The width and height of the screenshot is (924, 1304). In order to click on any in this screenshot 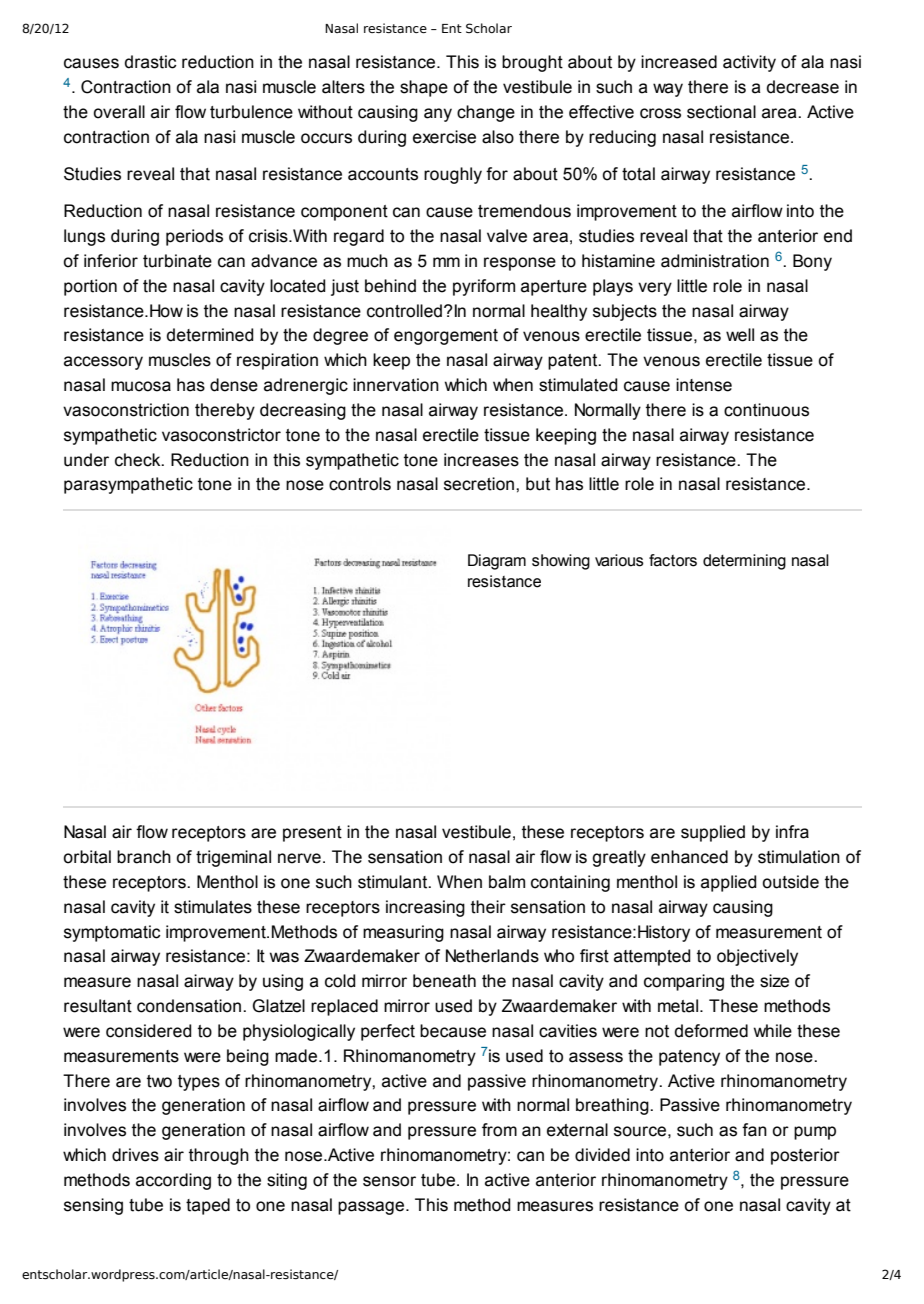, I will do `click(438, 115)`.
